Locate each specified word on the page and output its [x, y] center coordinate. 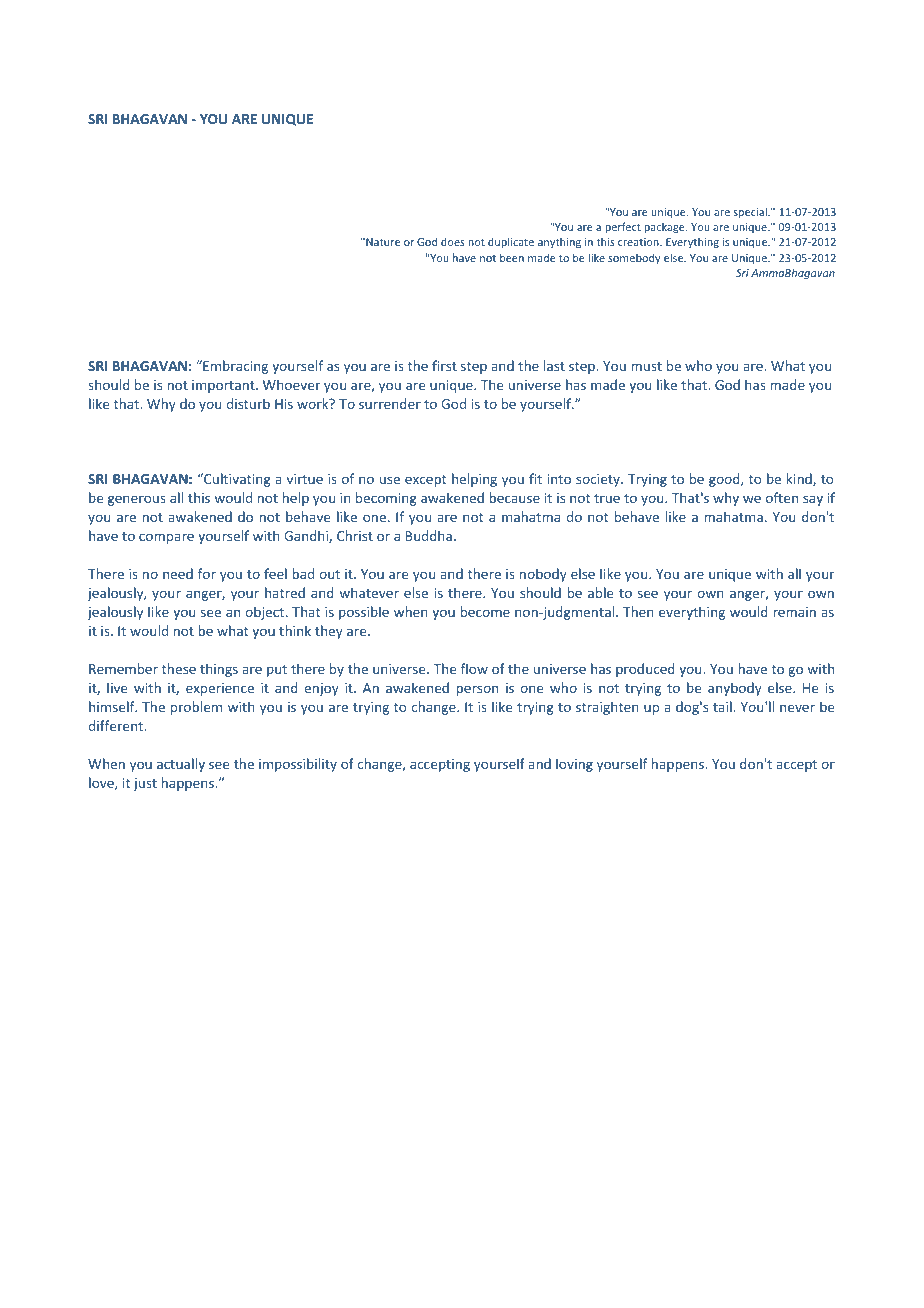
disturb [248, 403]
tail [723, 706]
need [178, 573]
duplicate [511, 242]
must [646, 366]
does [453, 241]
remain [794, 612]
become [485, 611]
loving [574, 765]
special [751, 212]
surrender [390, 403]
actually [181, 765]
